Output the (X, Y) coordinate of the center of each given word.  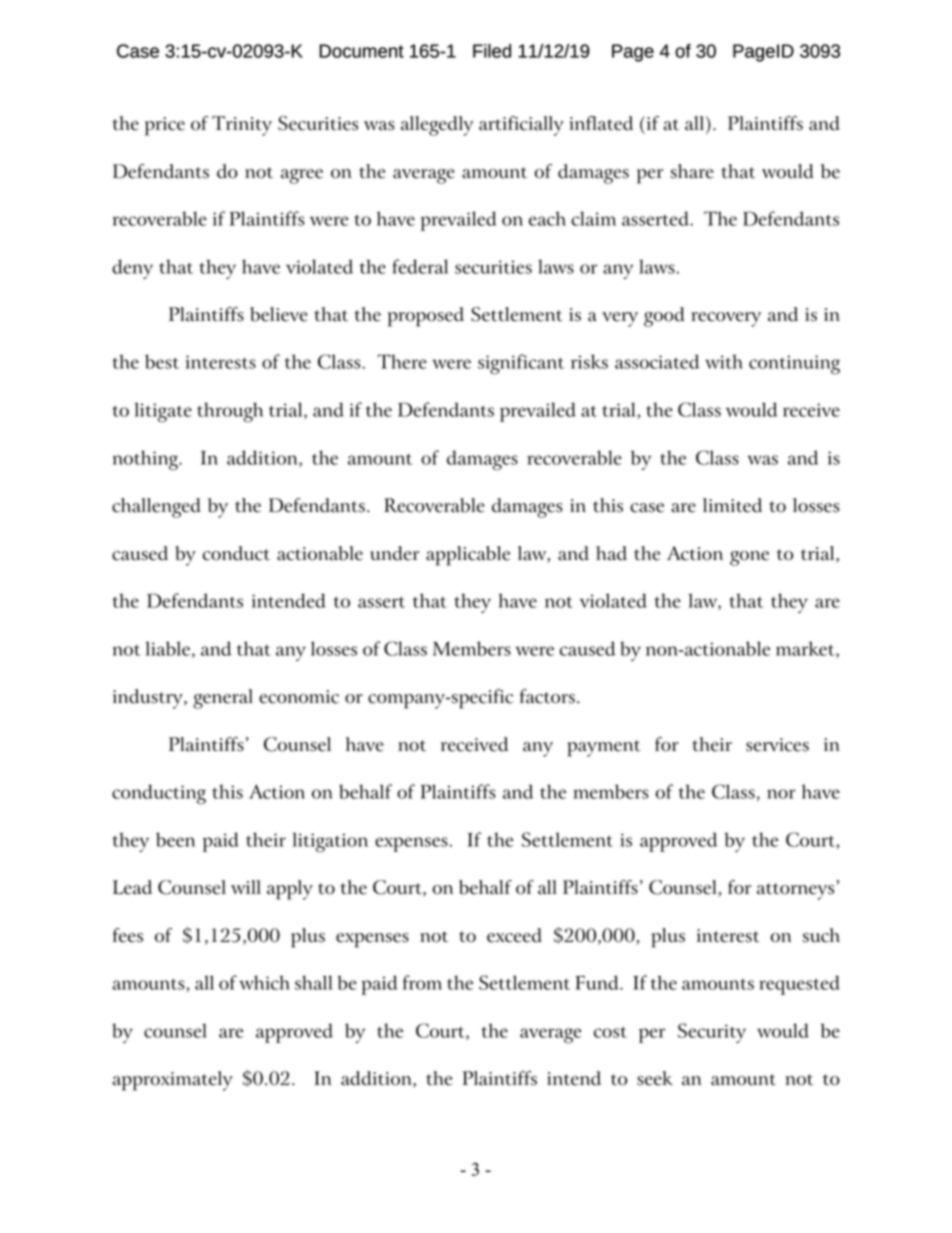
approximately (172, 1081)
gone (749, 558)
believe (279, 314)
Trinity (242, 126)
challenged (156, 508)
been (175, 839)
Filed (492, 51)
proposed (426, 317)
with (724, 361)
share (692, 171)
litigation (330, 842)
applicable (468, 556)
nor (781, 794)
